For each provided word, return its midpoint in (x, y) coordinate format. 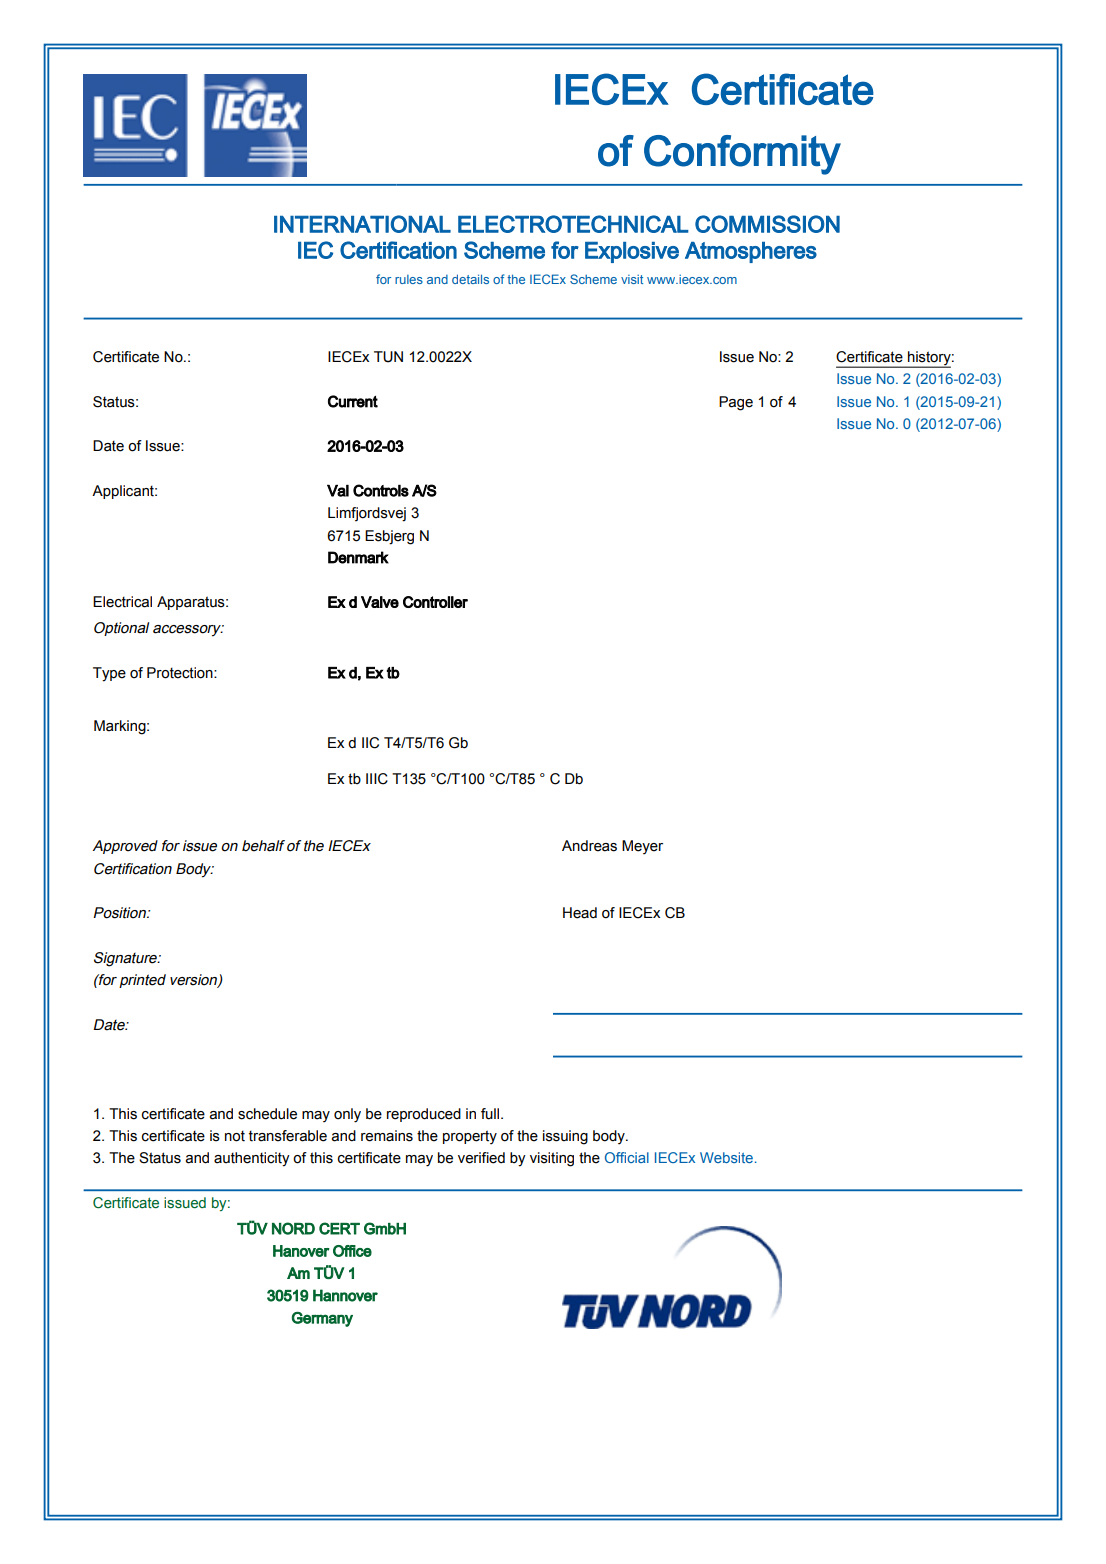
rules (409, 279)
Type (109, 674)
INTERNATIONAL (362, 224)
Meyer (642, 847)
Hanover (301, 1251)
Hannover (345, 1295)
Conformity (742, 155)
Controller (435, 602)
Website (726, 1157)
